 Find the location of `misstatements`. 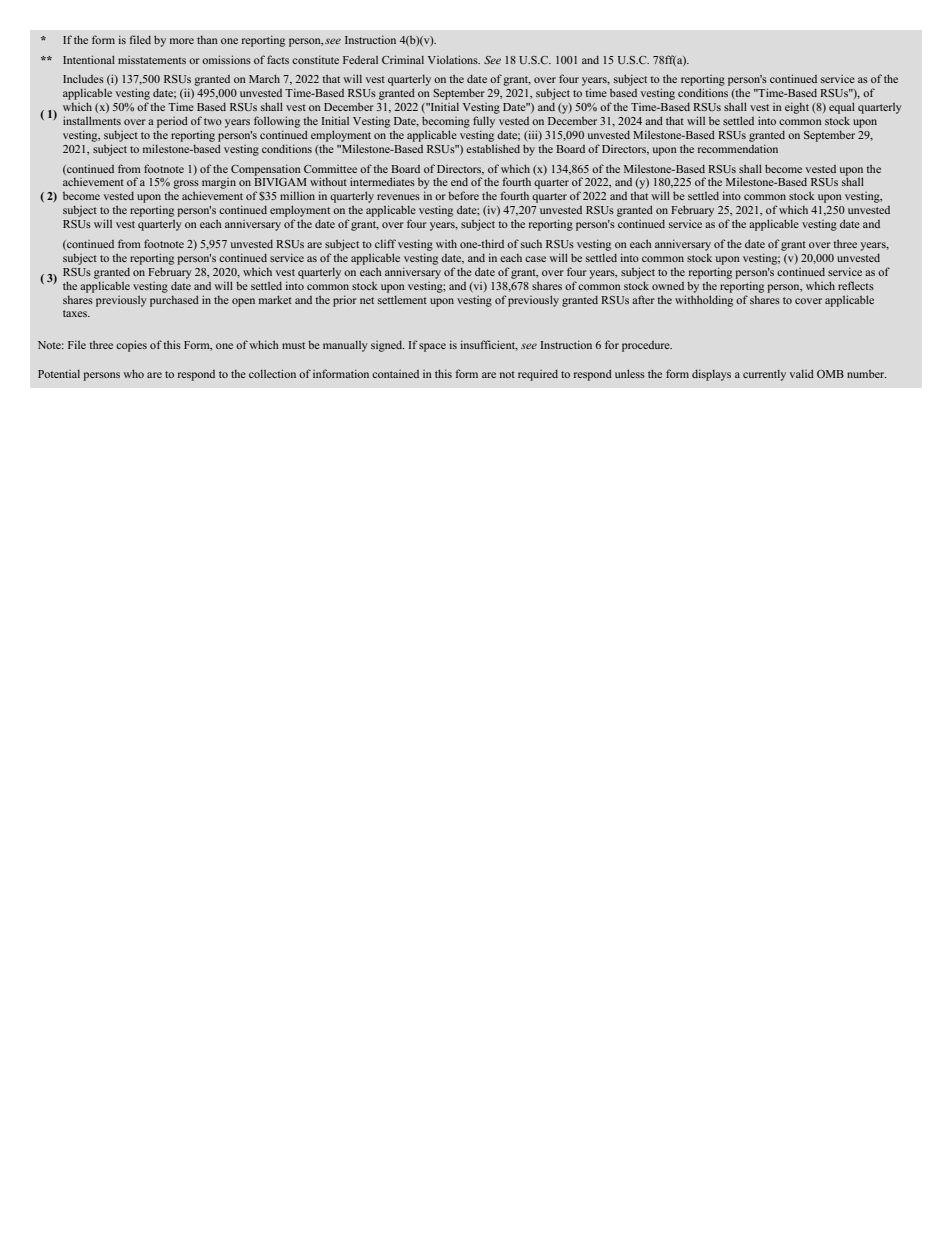

misstatements is located at coordinates (152, 60).
